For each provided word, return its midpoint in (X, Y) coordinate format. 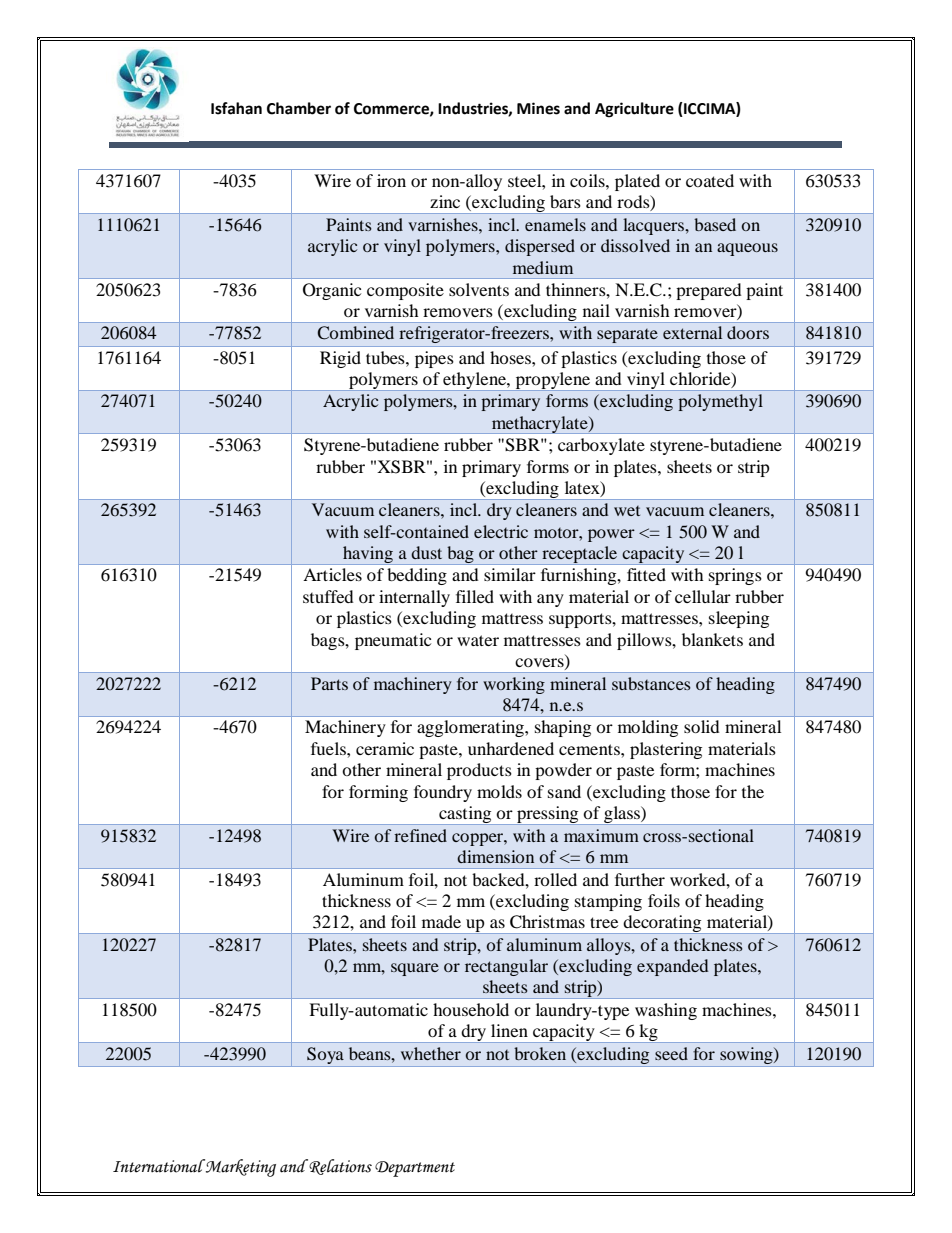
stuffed (328, 596)
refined (420, 835)
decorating (663, 924)
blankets (712, 639)
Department (415, 1169)
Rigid (340, 359)
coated (710, 180)
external (692, 332)
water (478, 640)
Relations (339, 1167)
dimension (495, 856)
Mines (538, 108)
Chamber (299, 108)
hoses (511, 357)
